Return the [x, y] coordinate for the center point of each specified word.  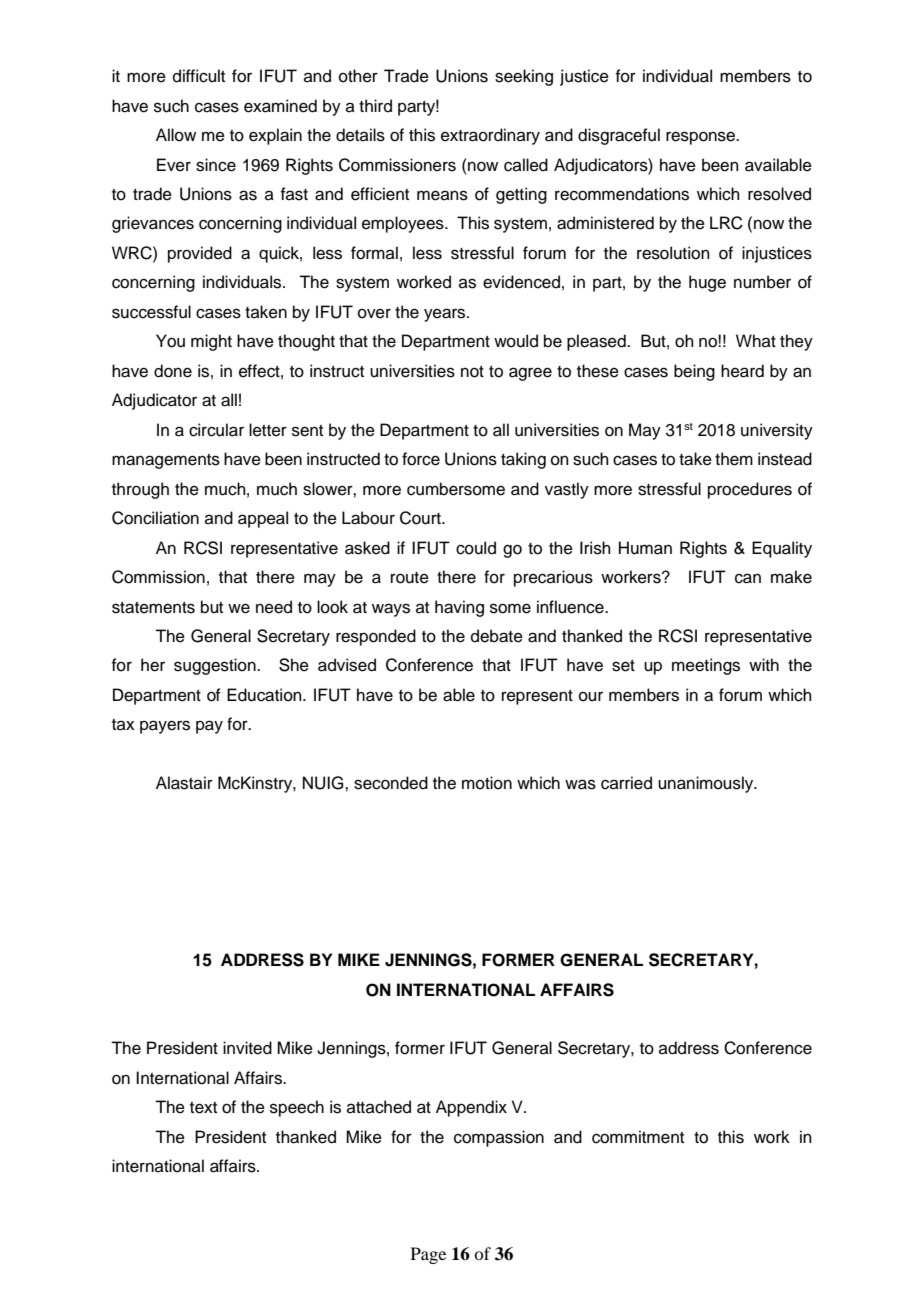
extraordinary [490, 136]
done [173, 371]
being [694, 372]
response [701, 138]
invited [247, 1048]
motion [487, 783]
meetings [706, 666]
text [203, 1108]
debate [497, 636]
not [472, 372]
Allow [176, 135]
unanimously [707, 784]
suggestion [216, 666]
